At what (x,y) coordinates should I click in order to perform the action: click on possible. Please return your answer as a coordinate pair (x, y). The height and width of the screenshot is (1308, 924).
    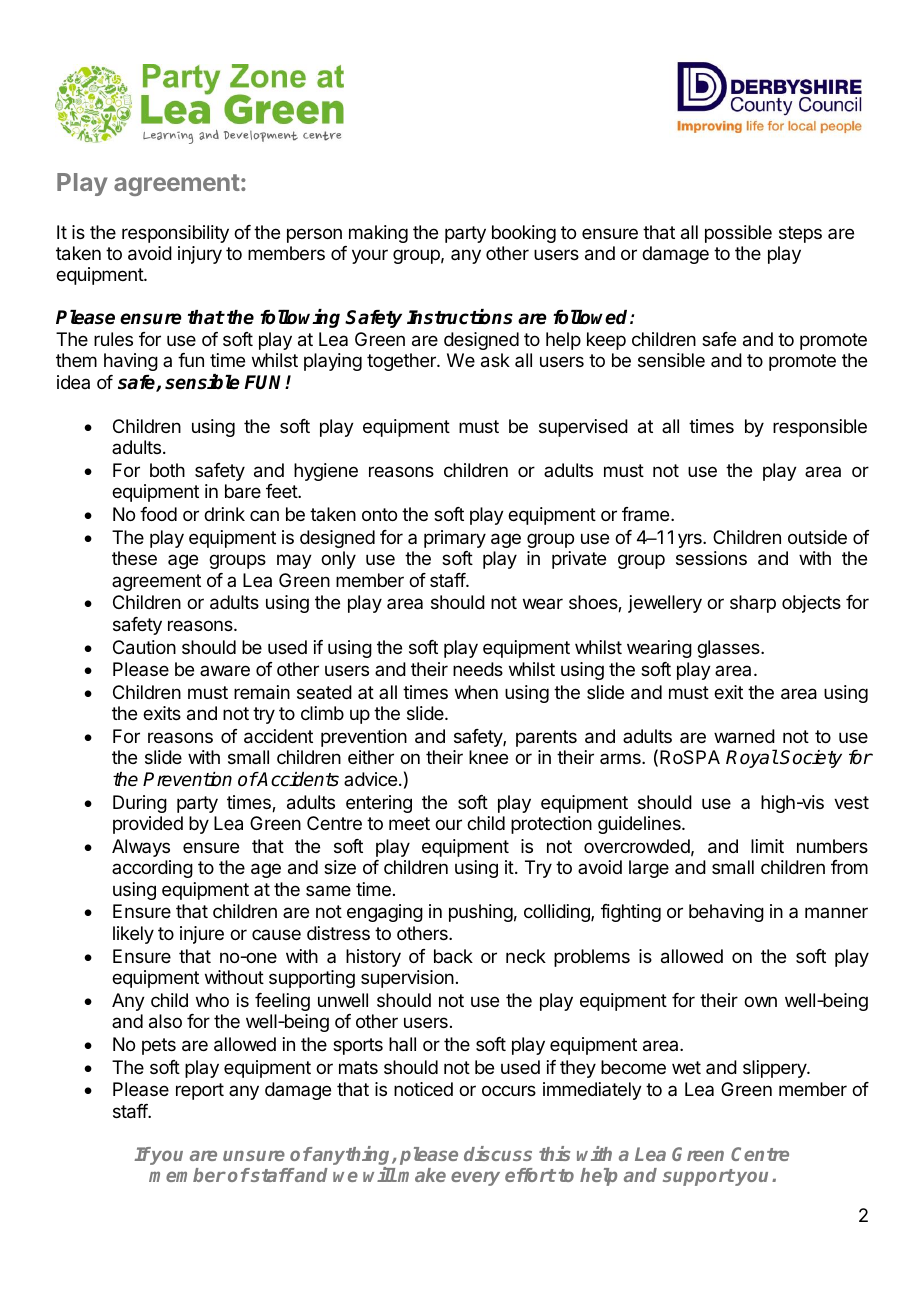
    Looking at the image, I should click on (738, 234).
